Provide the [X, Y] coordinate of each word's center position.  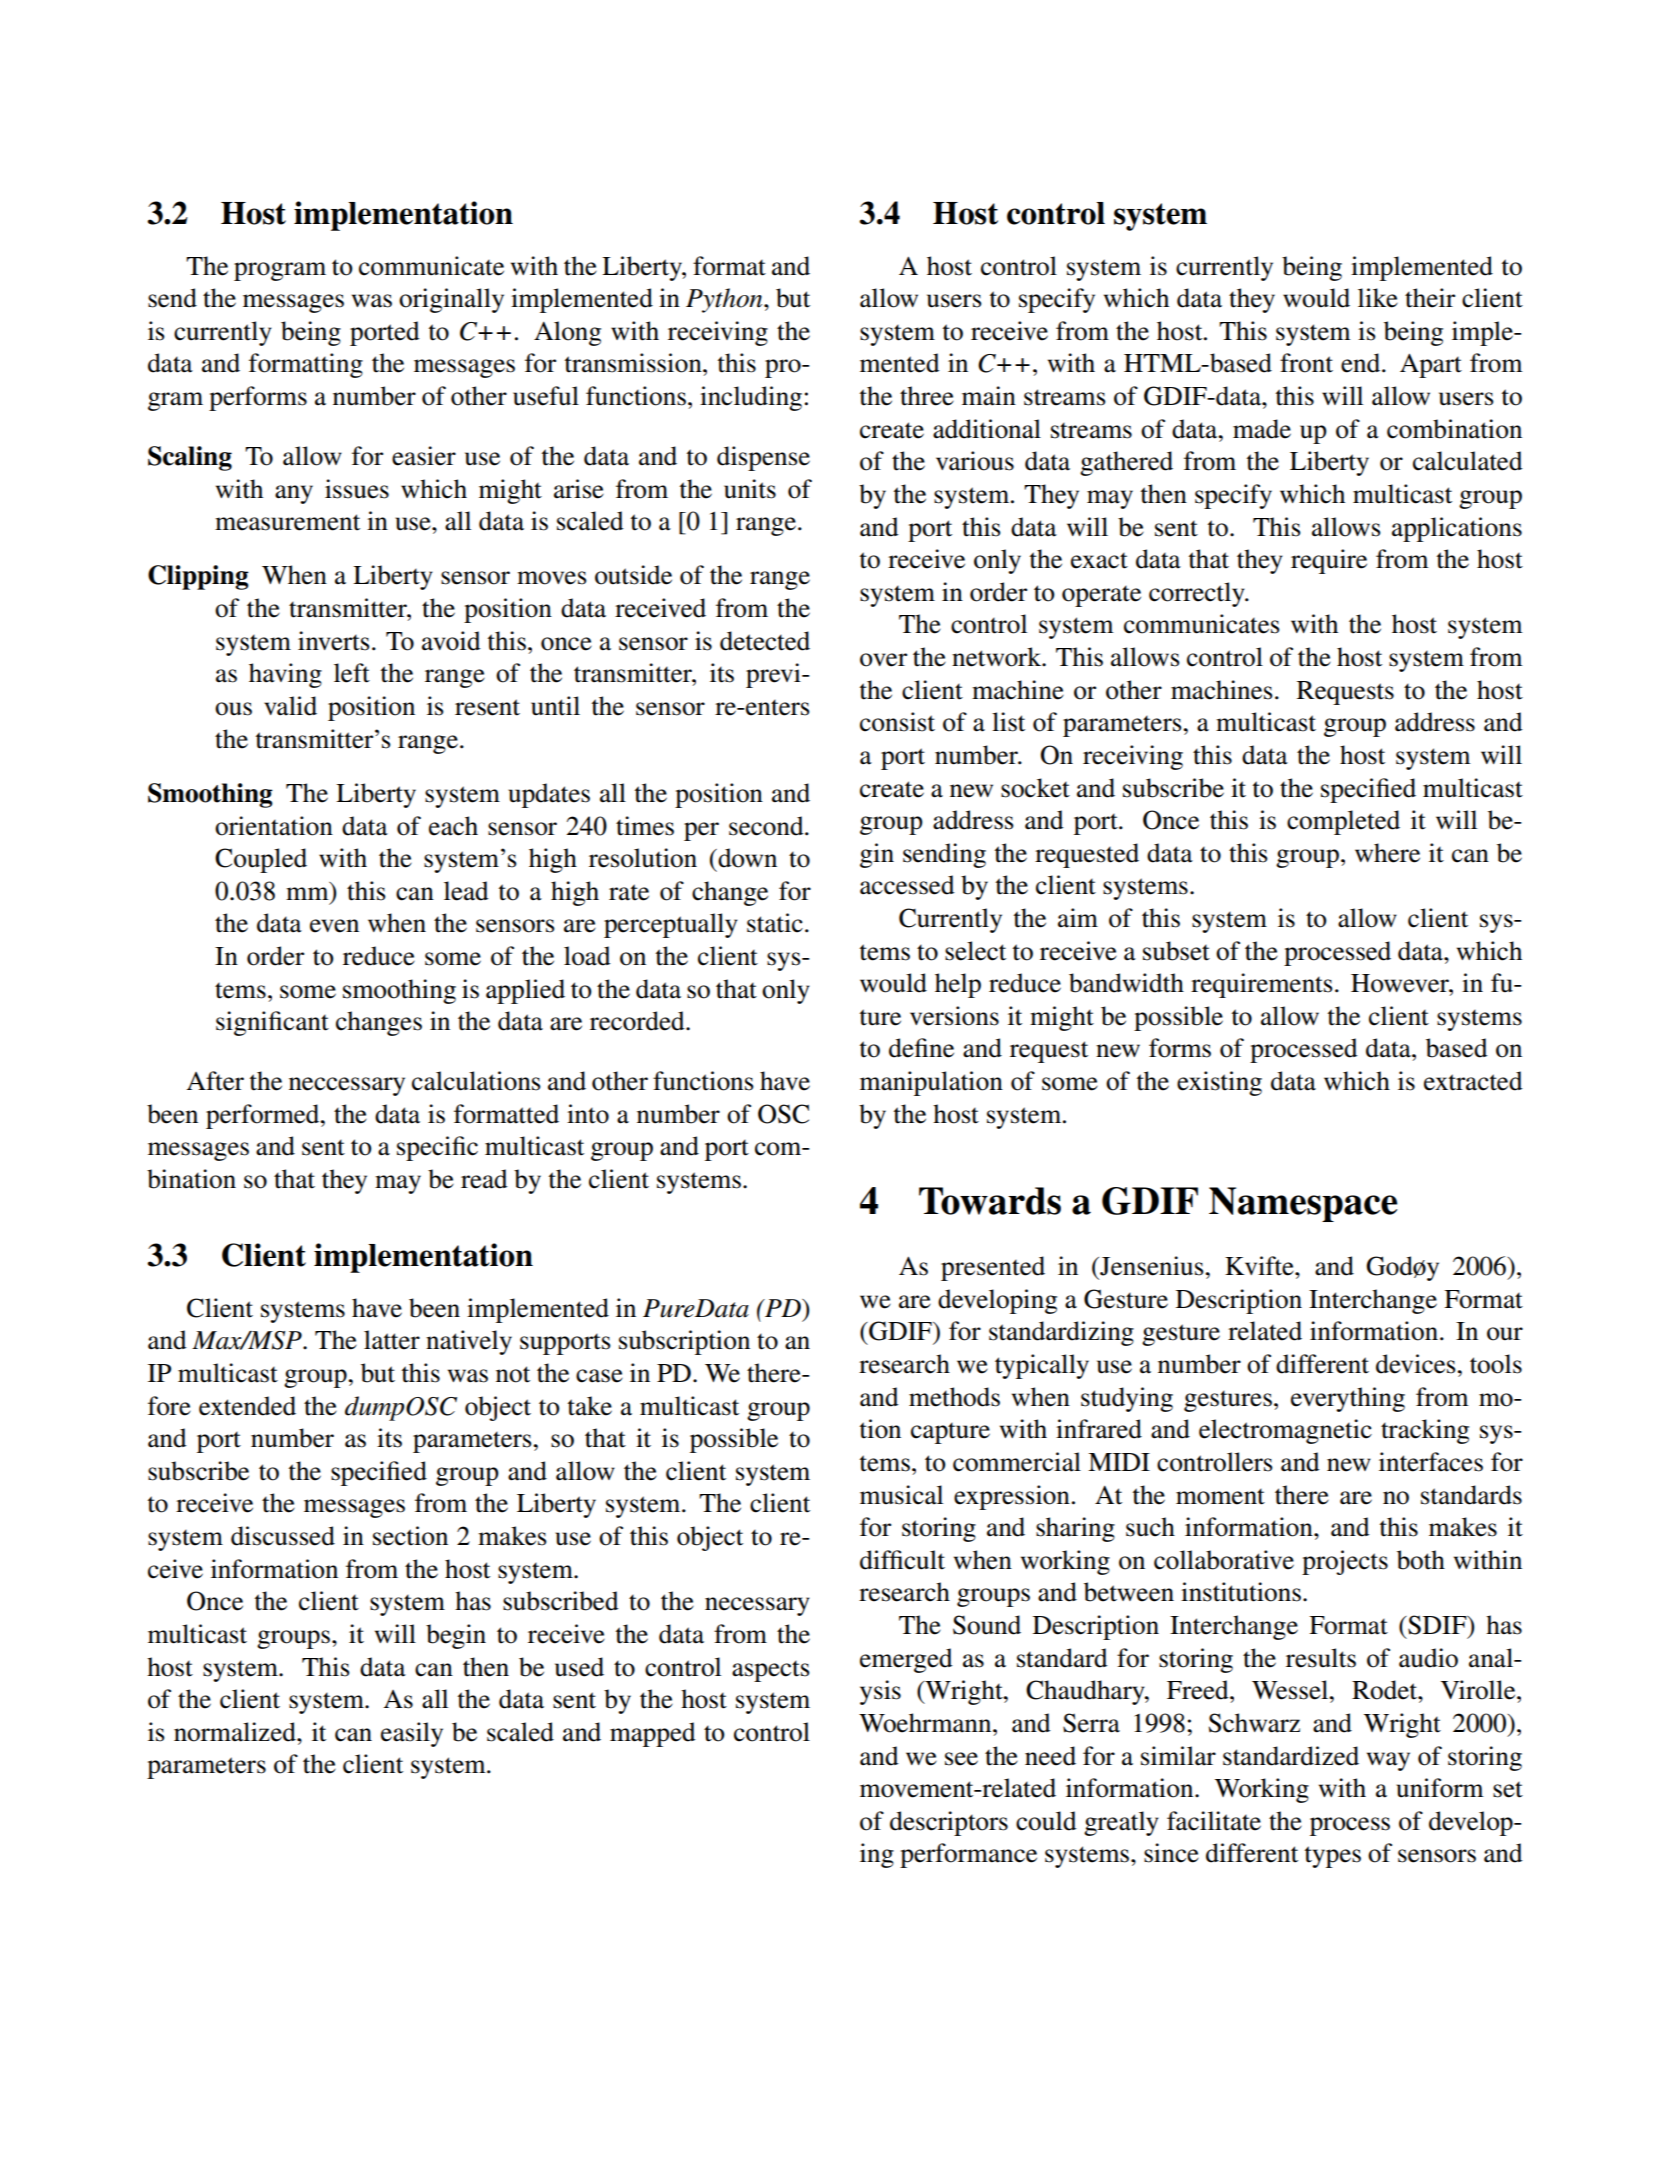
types [1333, 1857]
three [927, 396]
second [767, 826]
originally [451, 300]
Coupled [261, 860]
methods [954, 1397]
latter [392, 1340]
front [1306, 363]
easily [412, 1734]
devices [1417, 1364]
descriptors [949, 1823]
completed [1343, 822]
